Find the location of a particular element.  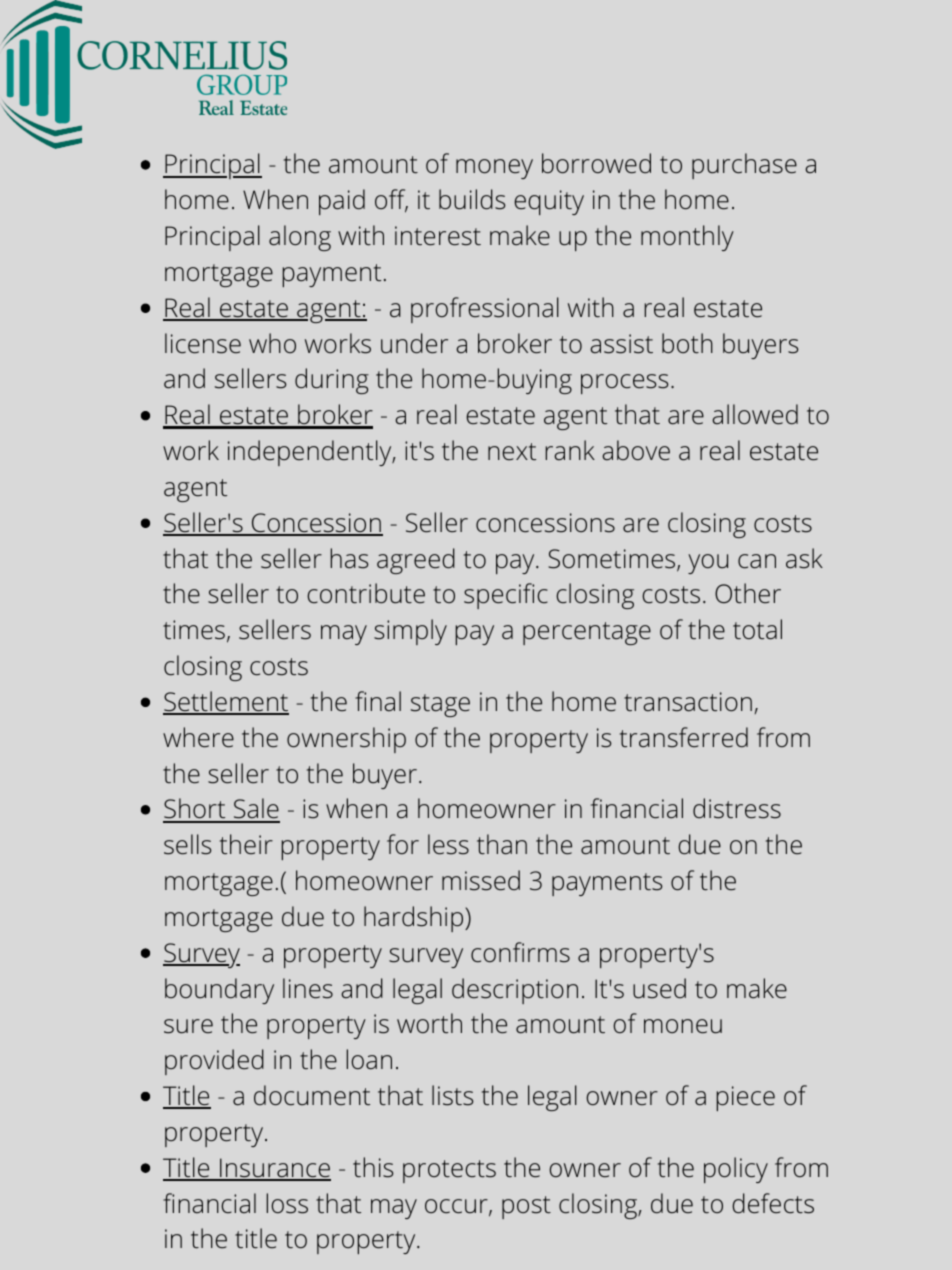

description is located at coordinates (515, 991).
